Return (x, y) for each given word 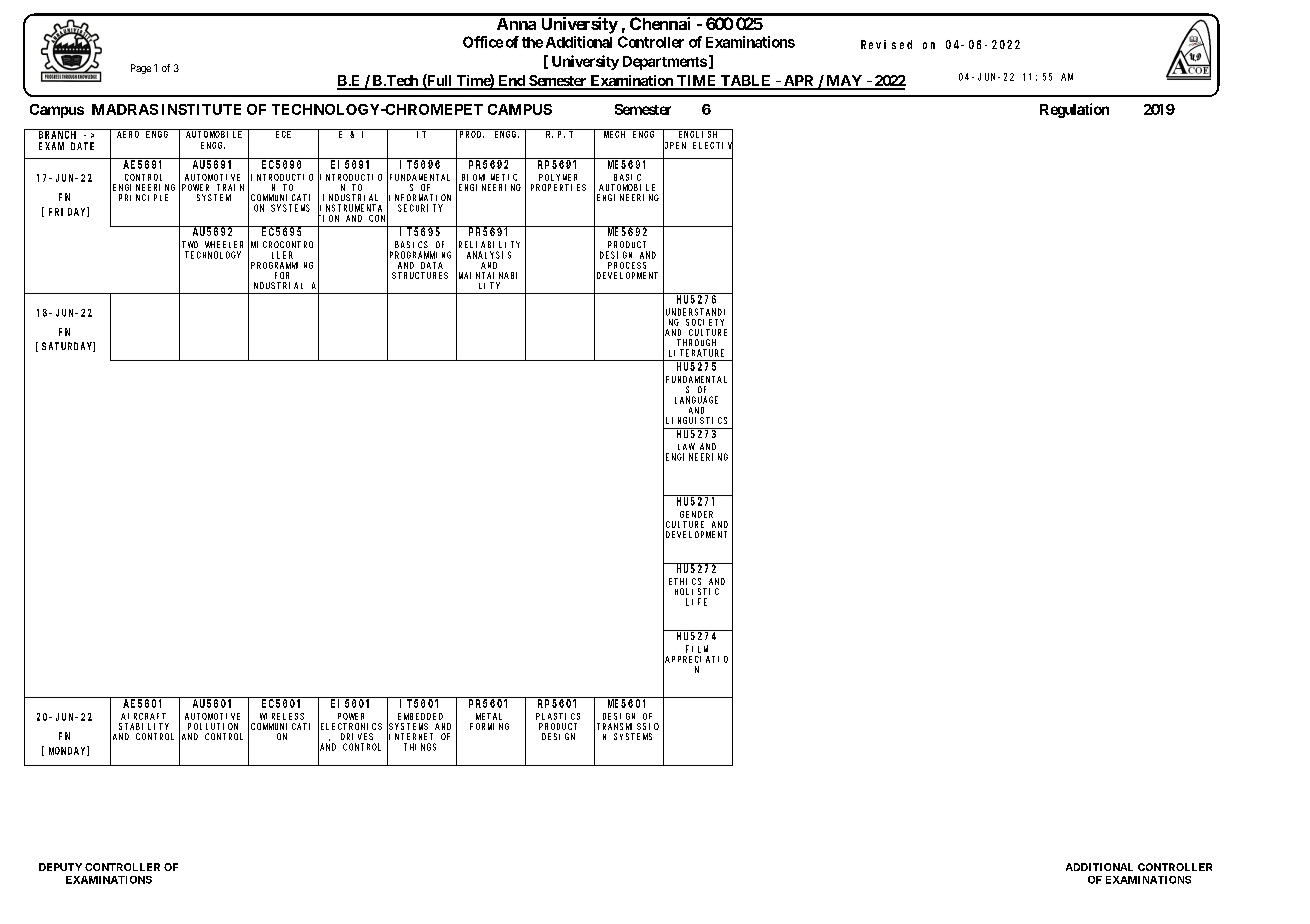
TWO (190, 244)
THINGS (420, 747)
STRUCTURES (420, 275)
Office (483, 42)
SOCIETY (705, 322)
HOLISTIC (697, 591)
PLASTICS (558, 716)
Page (141, 69)
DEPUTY (60, 867)
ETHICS (685, 581)
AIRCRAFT (143, 716)
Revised (886, 44)
